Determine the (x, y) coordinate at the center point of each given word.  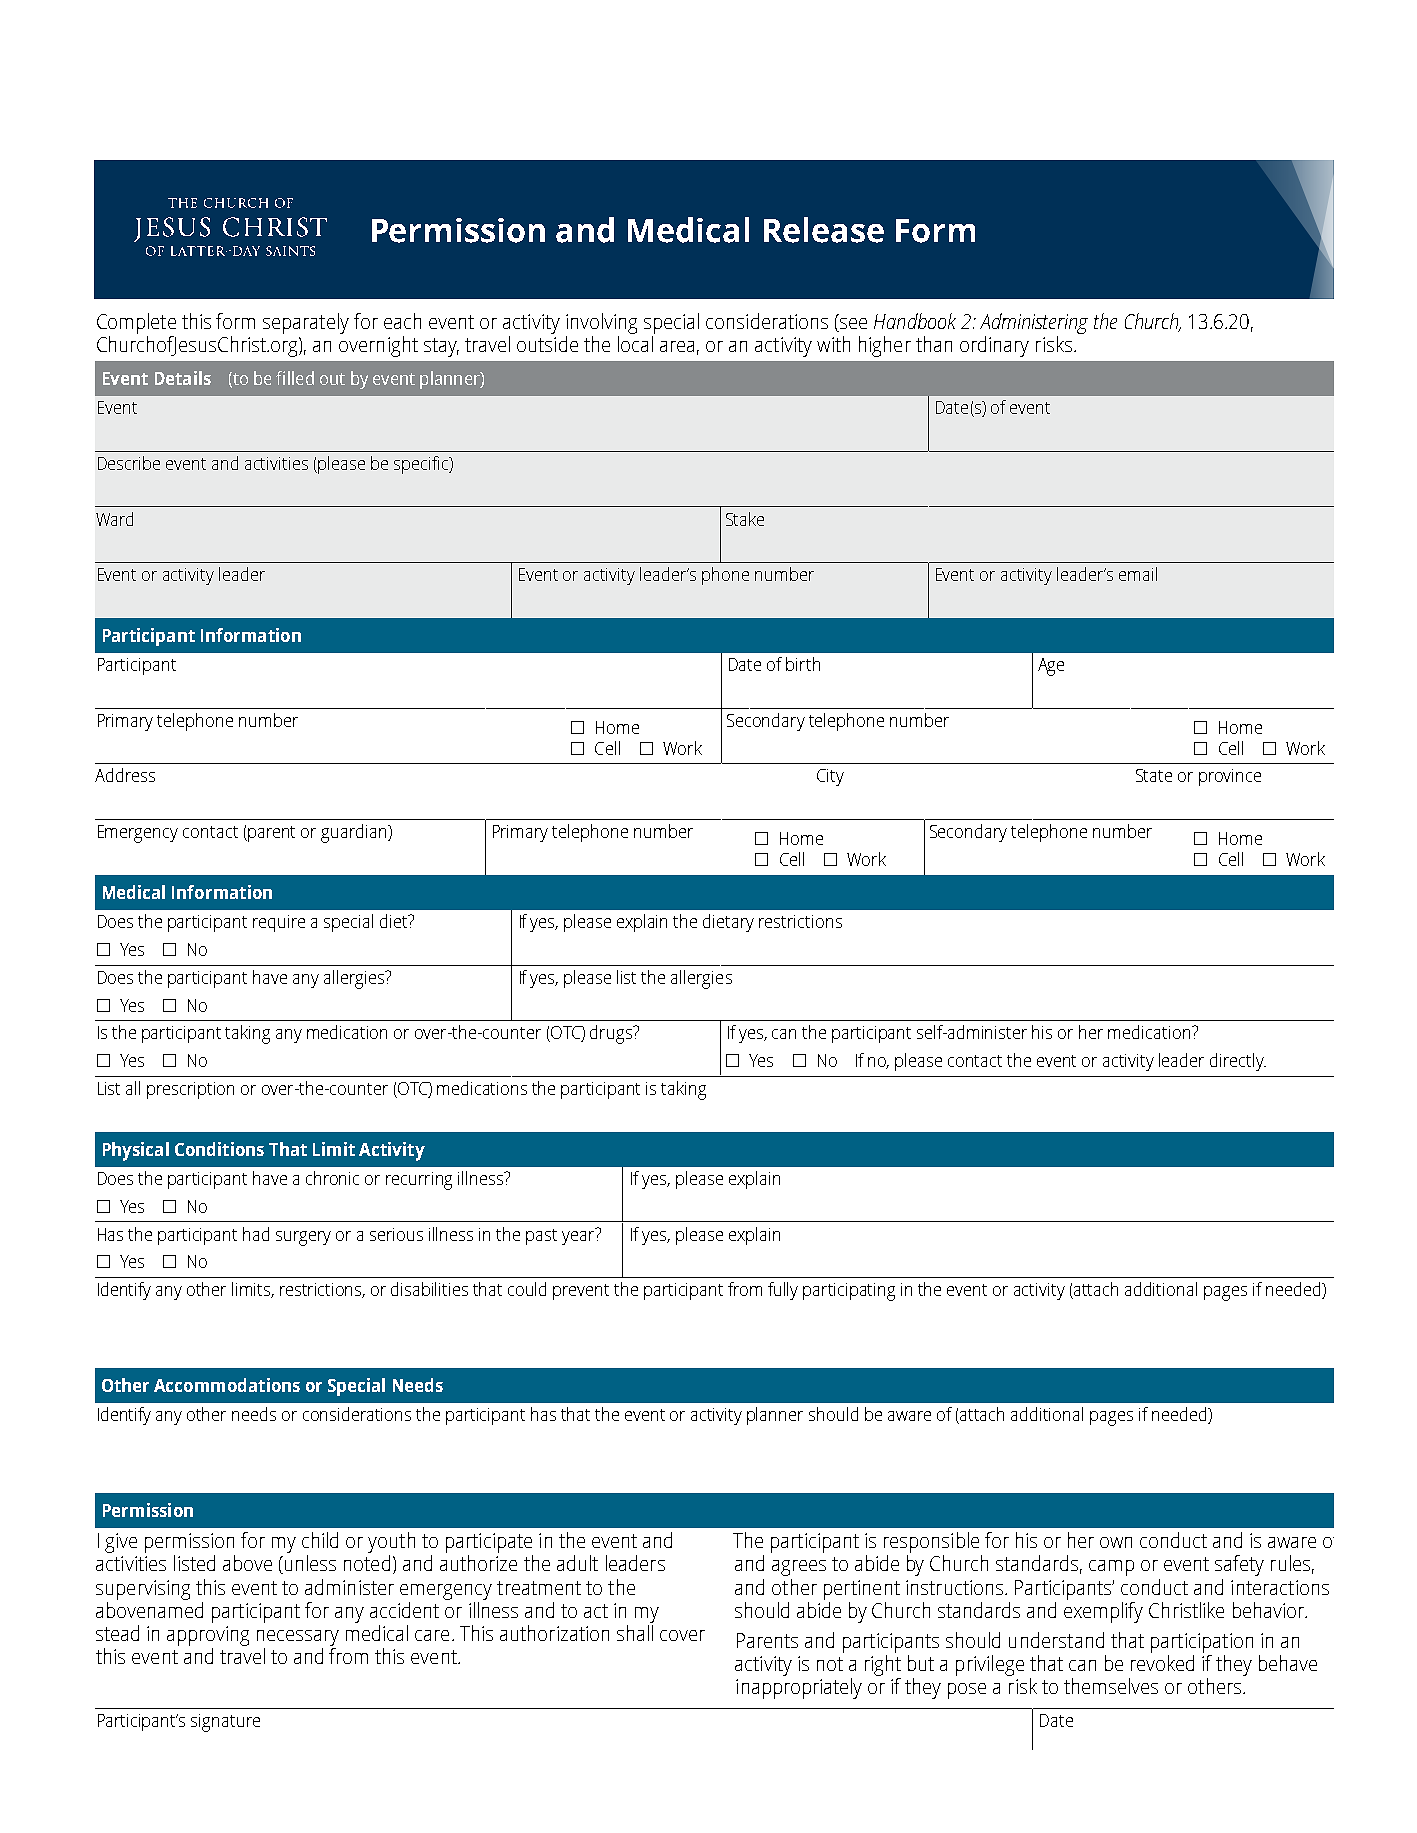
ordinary (994, 346)
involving (601, 323)
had (256, 1234)
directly (1238, 1062)
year (579, 1236)
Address (125, 775)
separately (306, 323)
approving (208, 1636)
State (1154, 775)
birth (803, 664)
